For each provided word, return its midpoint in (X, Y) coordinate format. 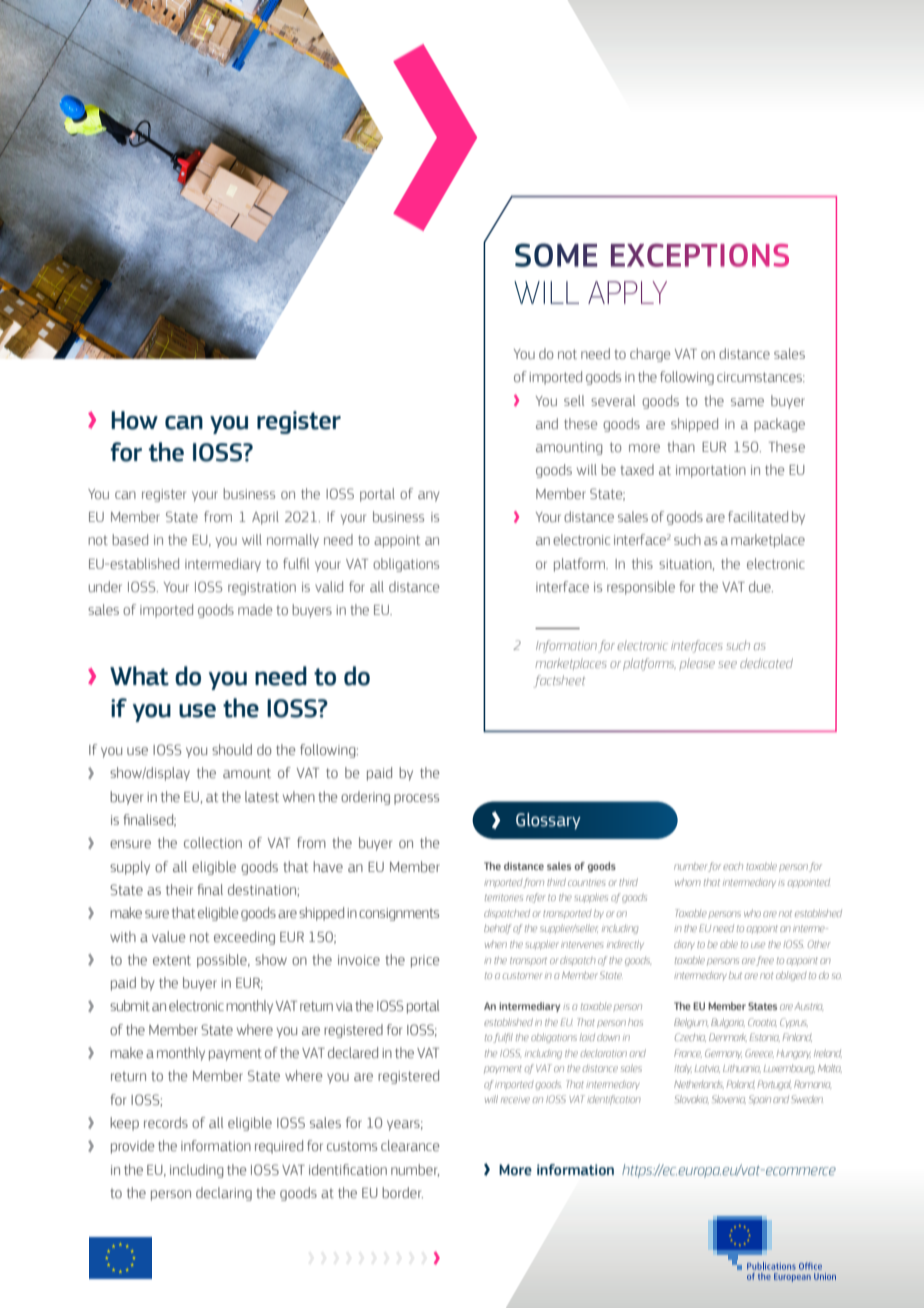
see (727, 664)
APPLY (627, 292)
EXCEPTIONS (700, 255)
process (416, 799)
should (232, 749)
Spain (760, 1100)
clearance (410, 1145)
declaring (224, 1194)
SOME (556, 255)
